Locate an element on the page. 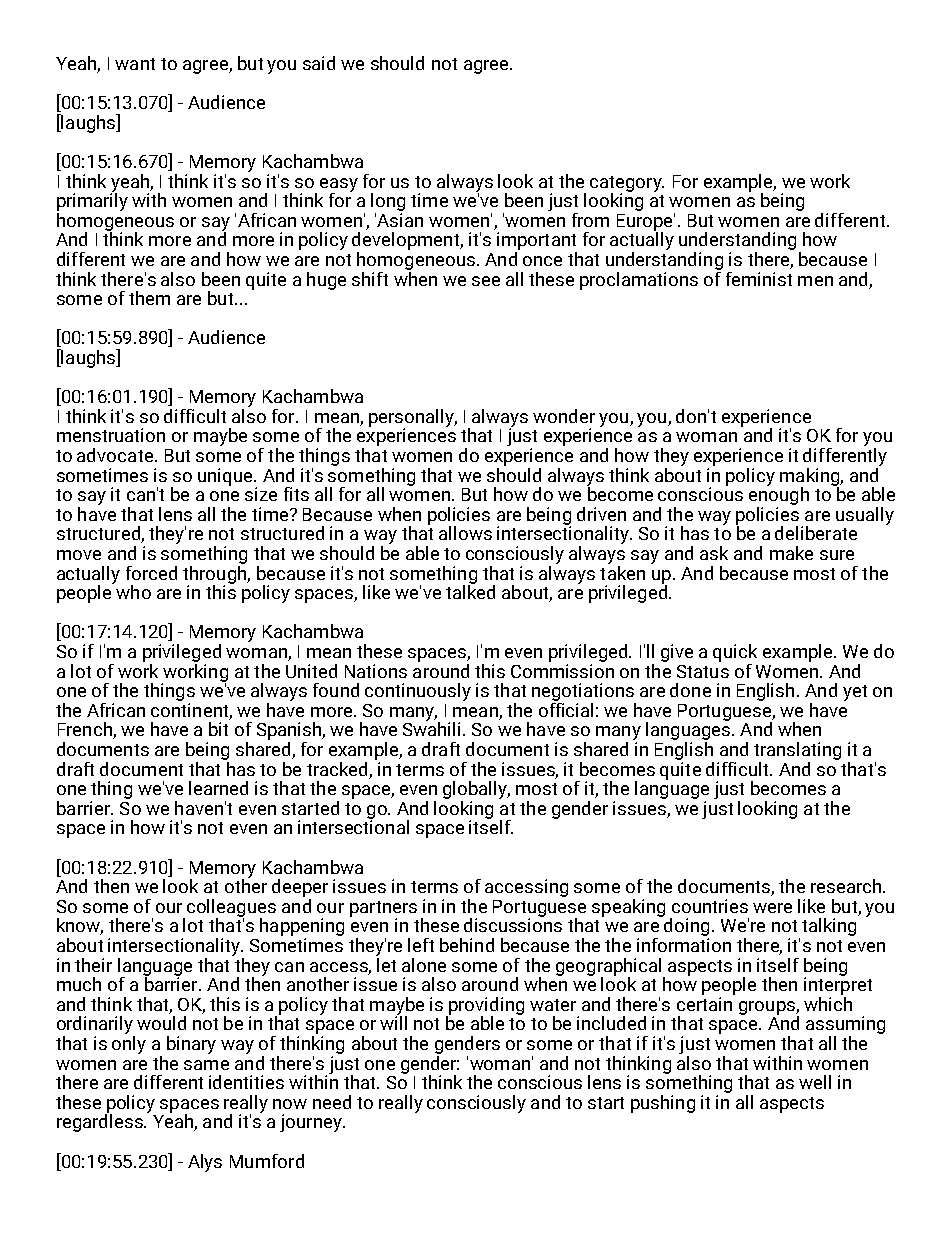 The height and width of the document is (1233, 952). want is located at coordinates (135, 64).
